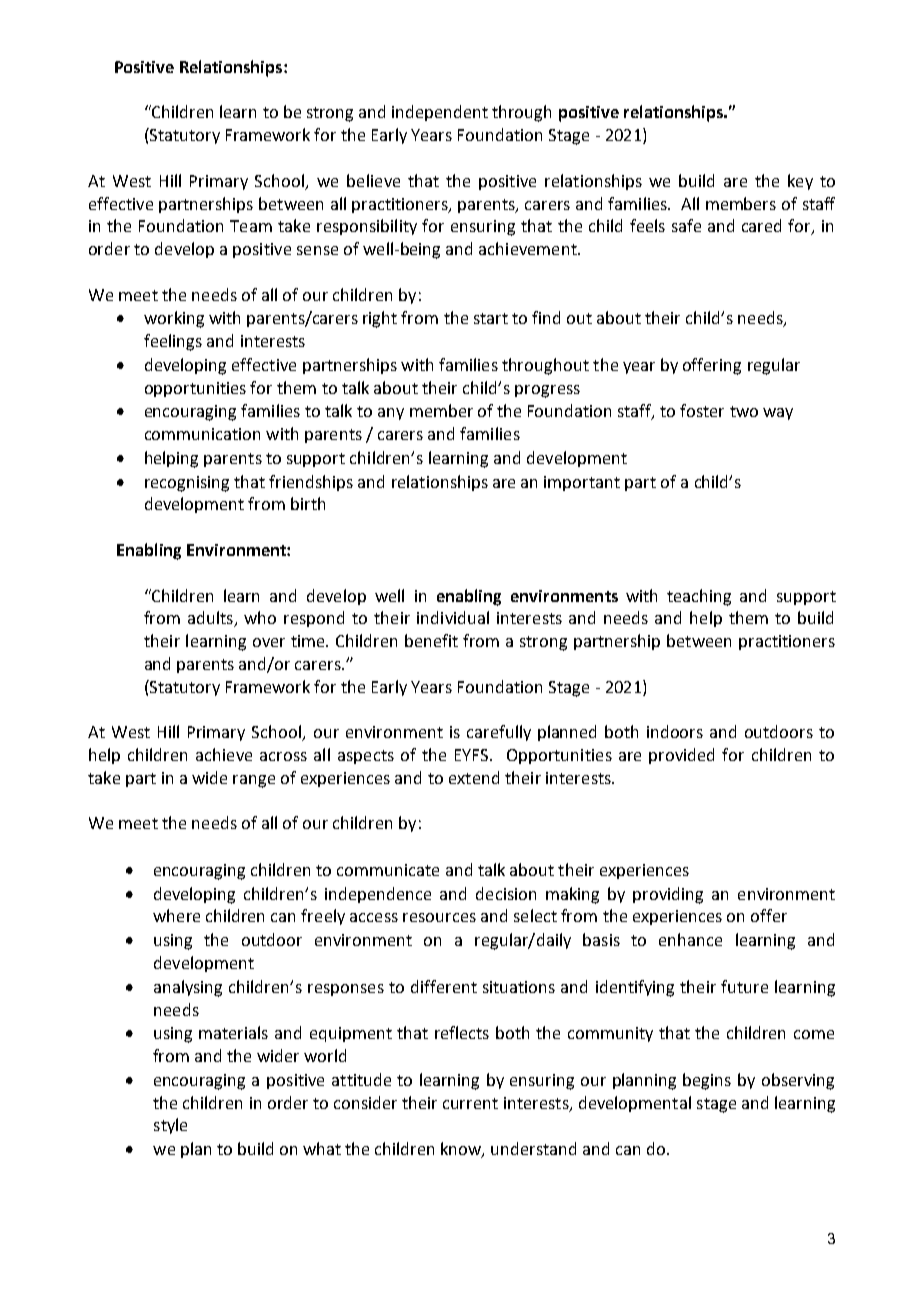  What do you see at coordinates (170, 1126) in the document?
I see `style` at bounding box center [170, 1126].
